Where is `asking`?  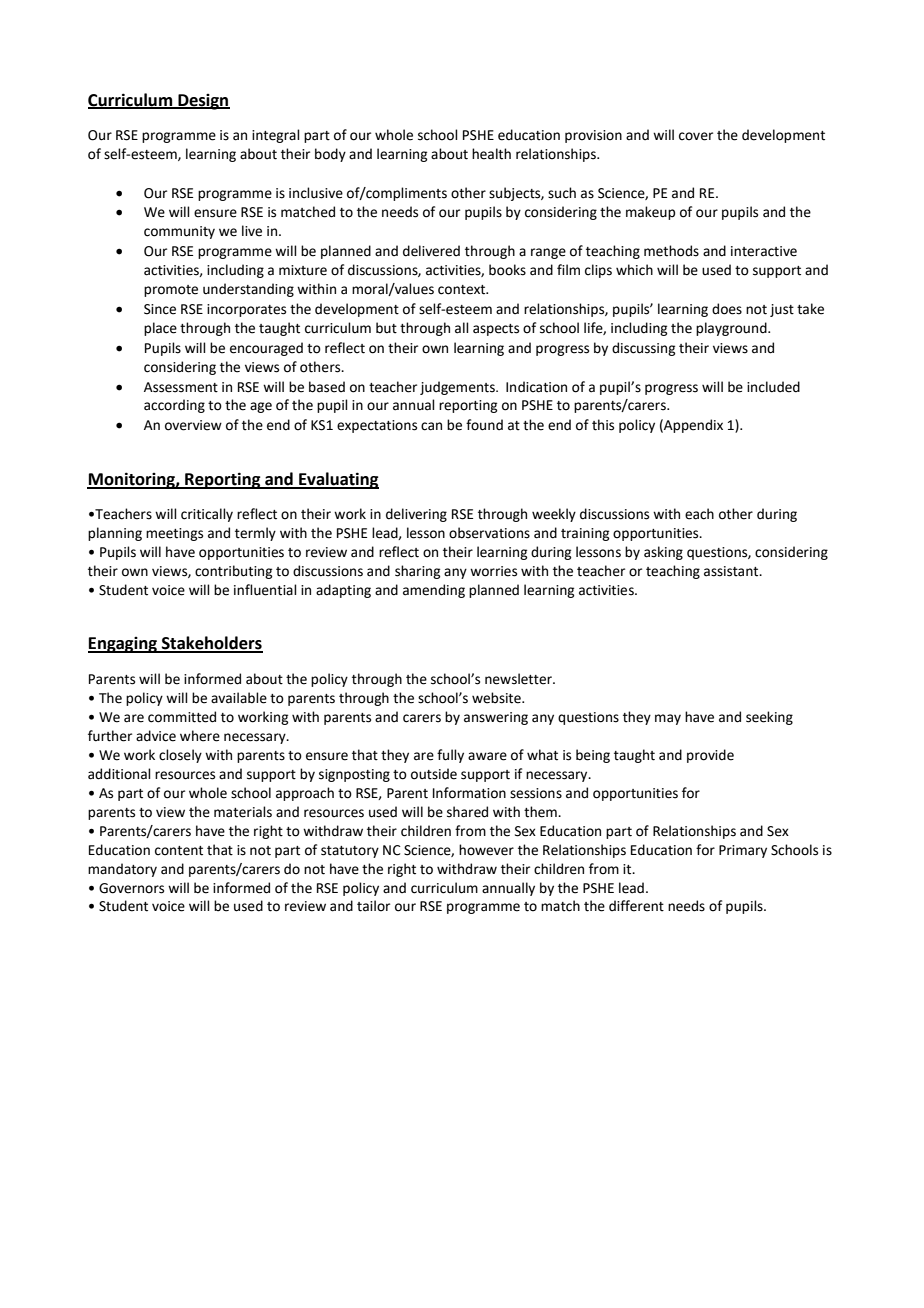
asking is located at coordinates (663, 553).
